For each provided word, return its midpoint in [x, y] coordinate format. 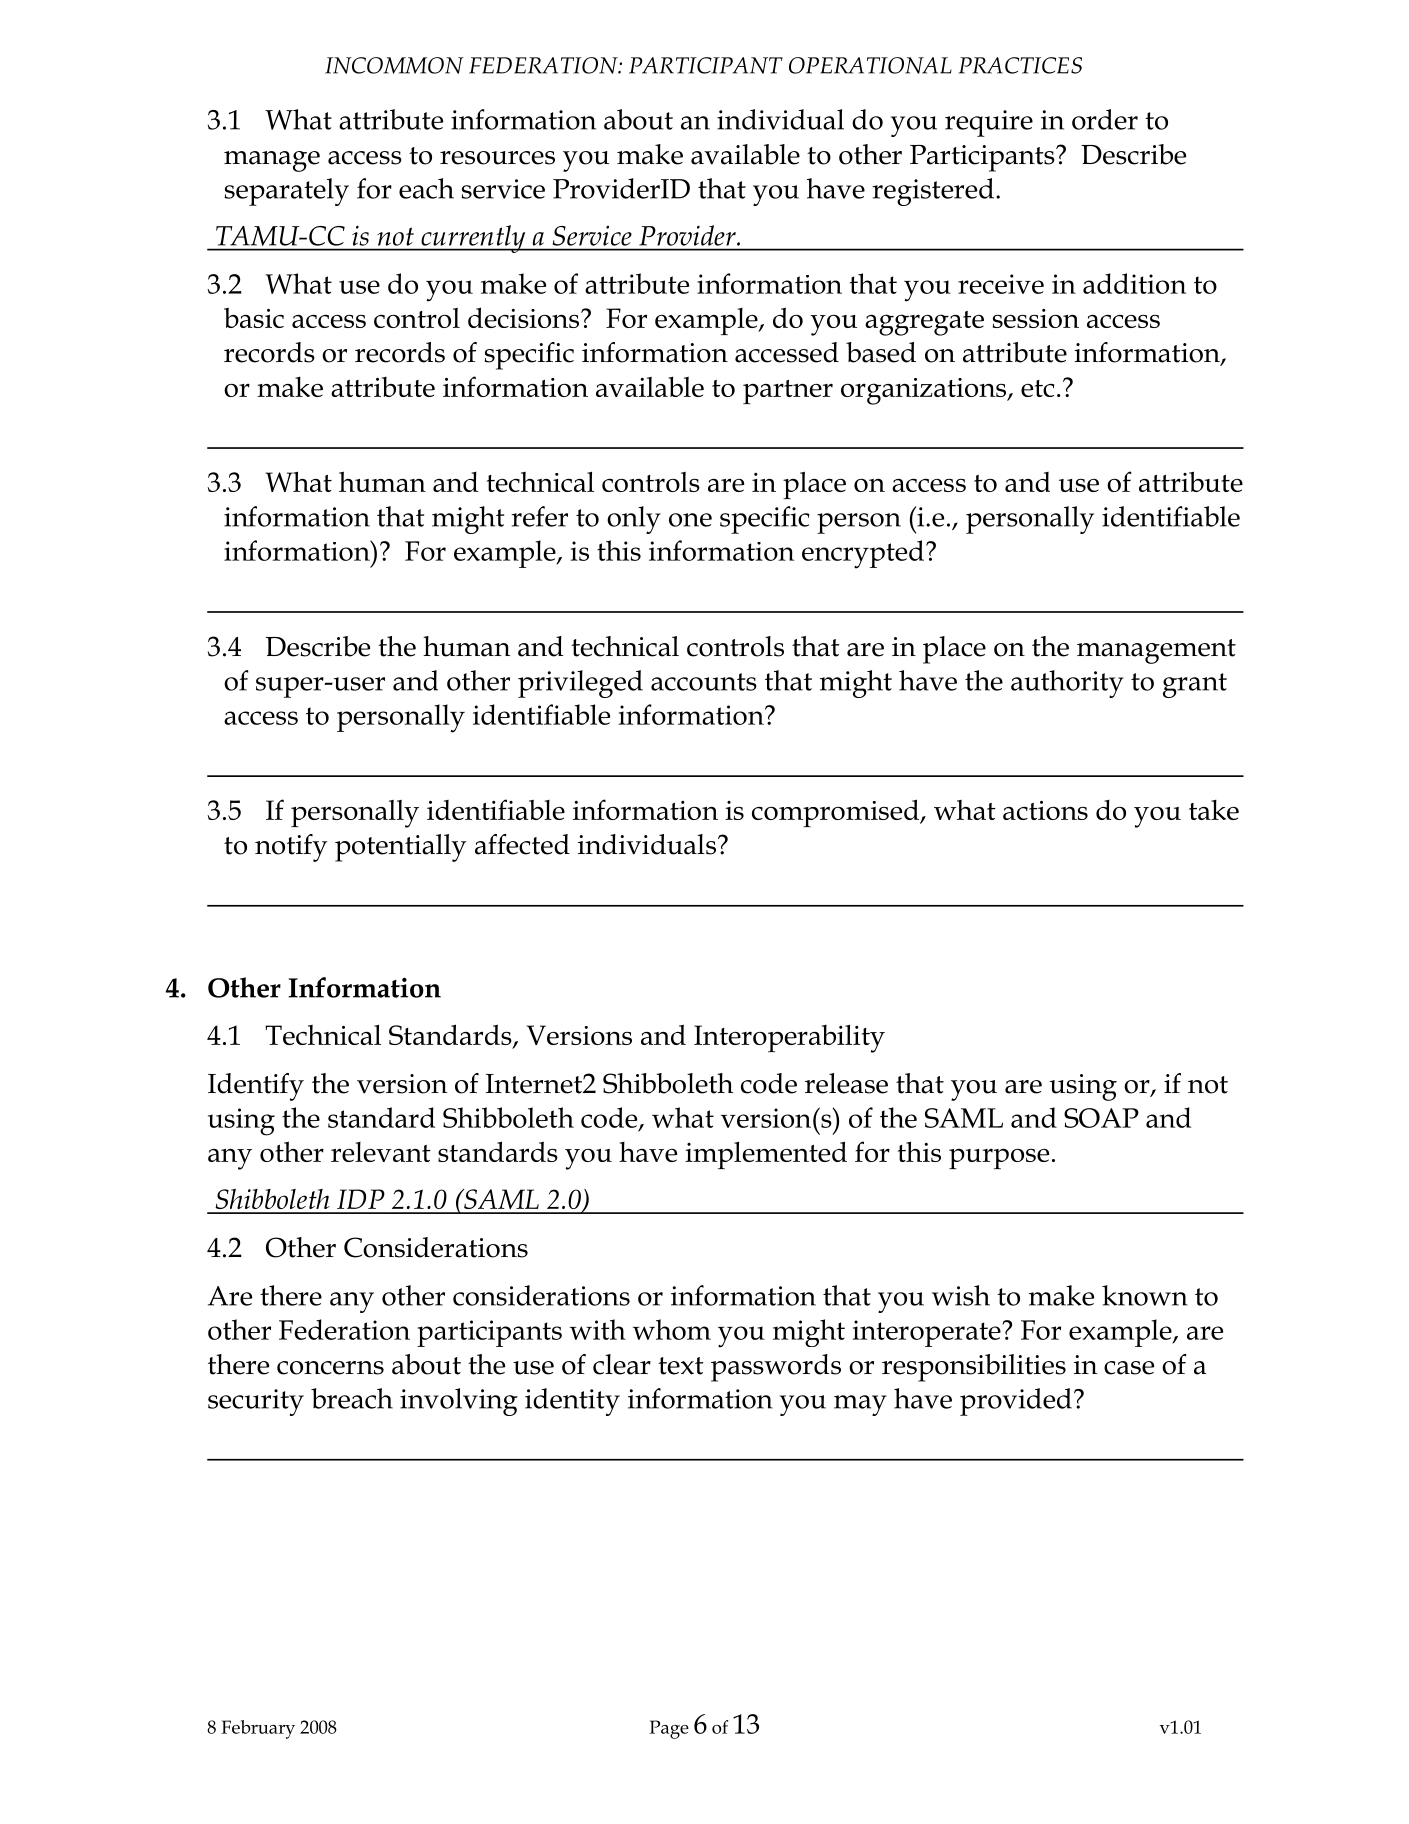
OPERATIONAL [870, 65]
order [1105, 119]
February [258, 1729]
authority [1067, 684]
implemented [766, 1155]
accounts [704, 682]
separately [286, 192]
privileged [580, 684]
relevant [381, 1152]
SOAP [1101, 1118]
